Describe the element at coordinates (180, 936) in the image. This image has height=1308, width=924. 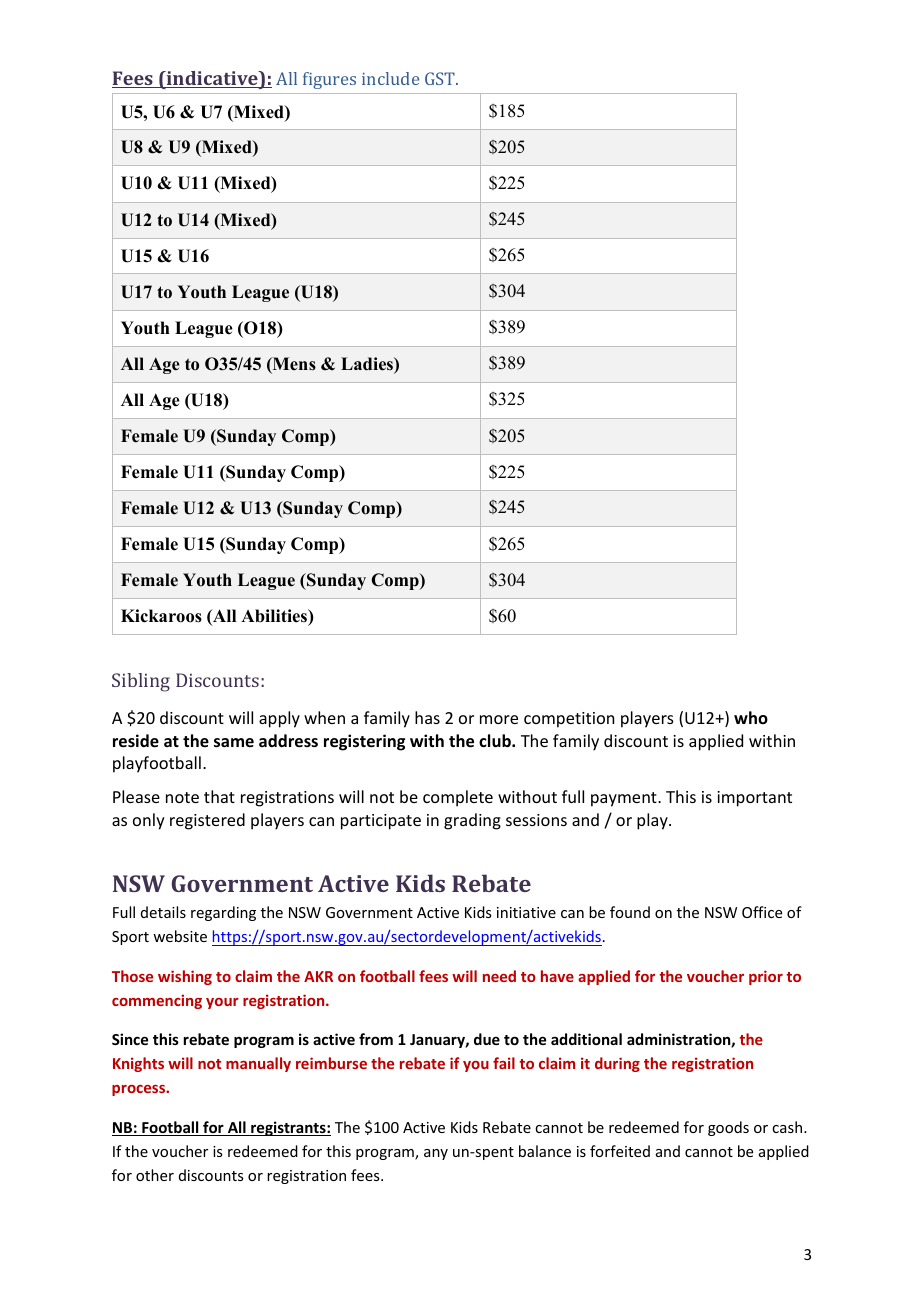
I see `website` at that location.
